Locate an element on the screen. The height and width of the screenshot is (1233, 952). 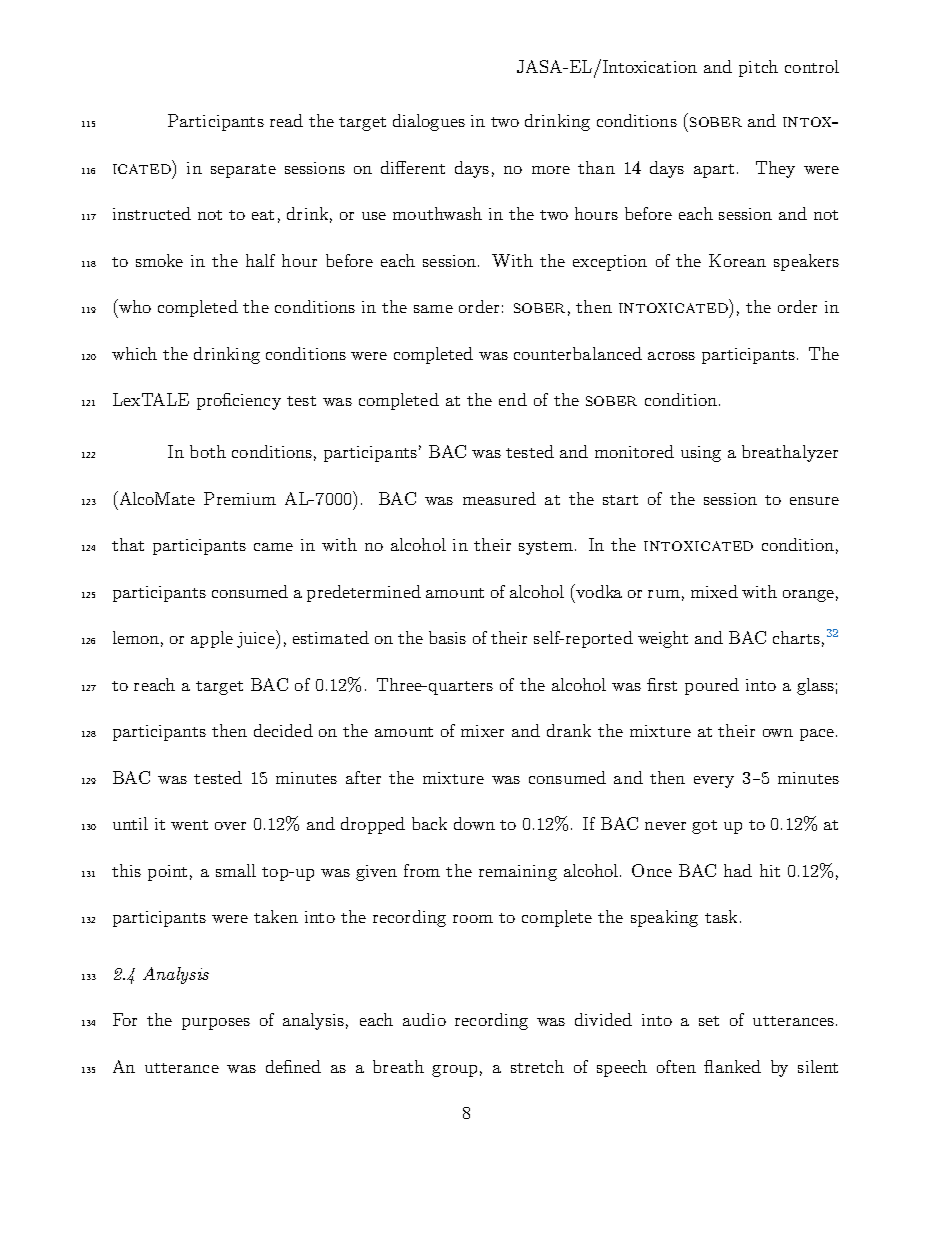
using is located at coordinates (701, 454).
